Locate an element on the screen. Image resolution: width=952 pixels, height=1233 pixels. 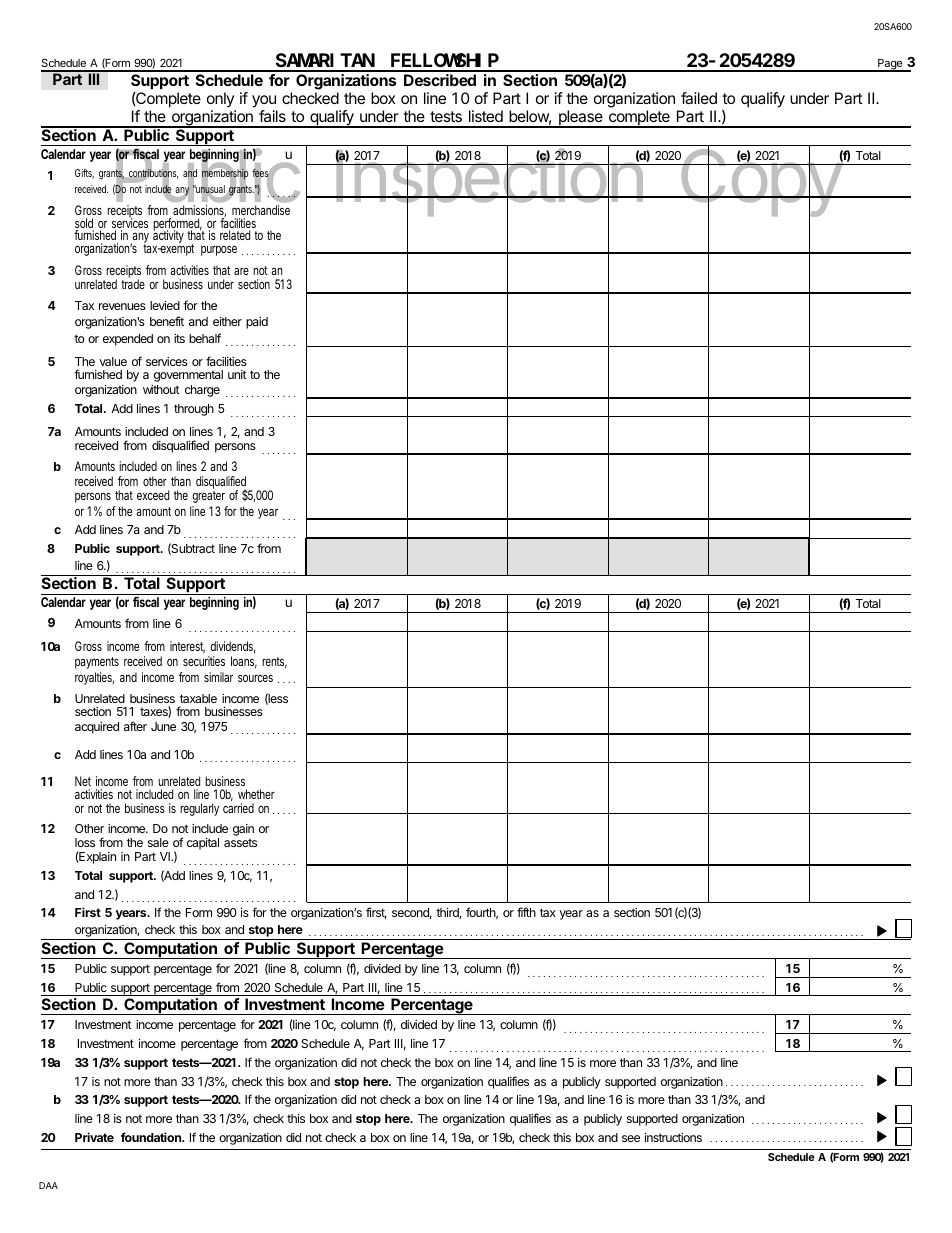
exceed is located at coordinates (153, 495).
